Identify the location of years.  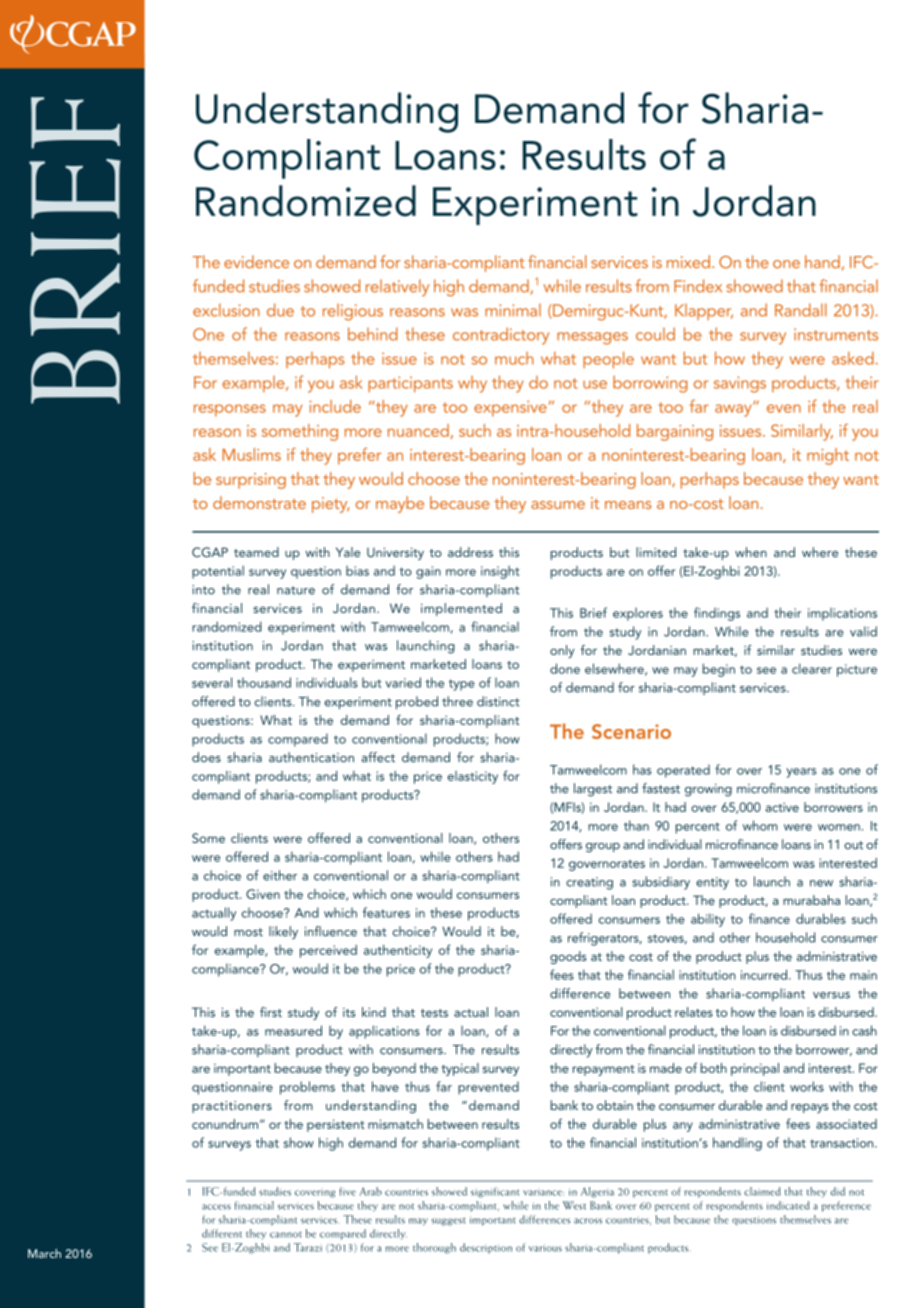
(801, 773).
